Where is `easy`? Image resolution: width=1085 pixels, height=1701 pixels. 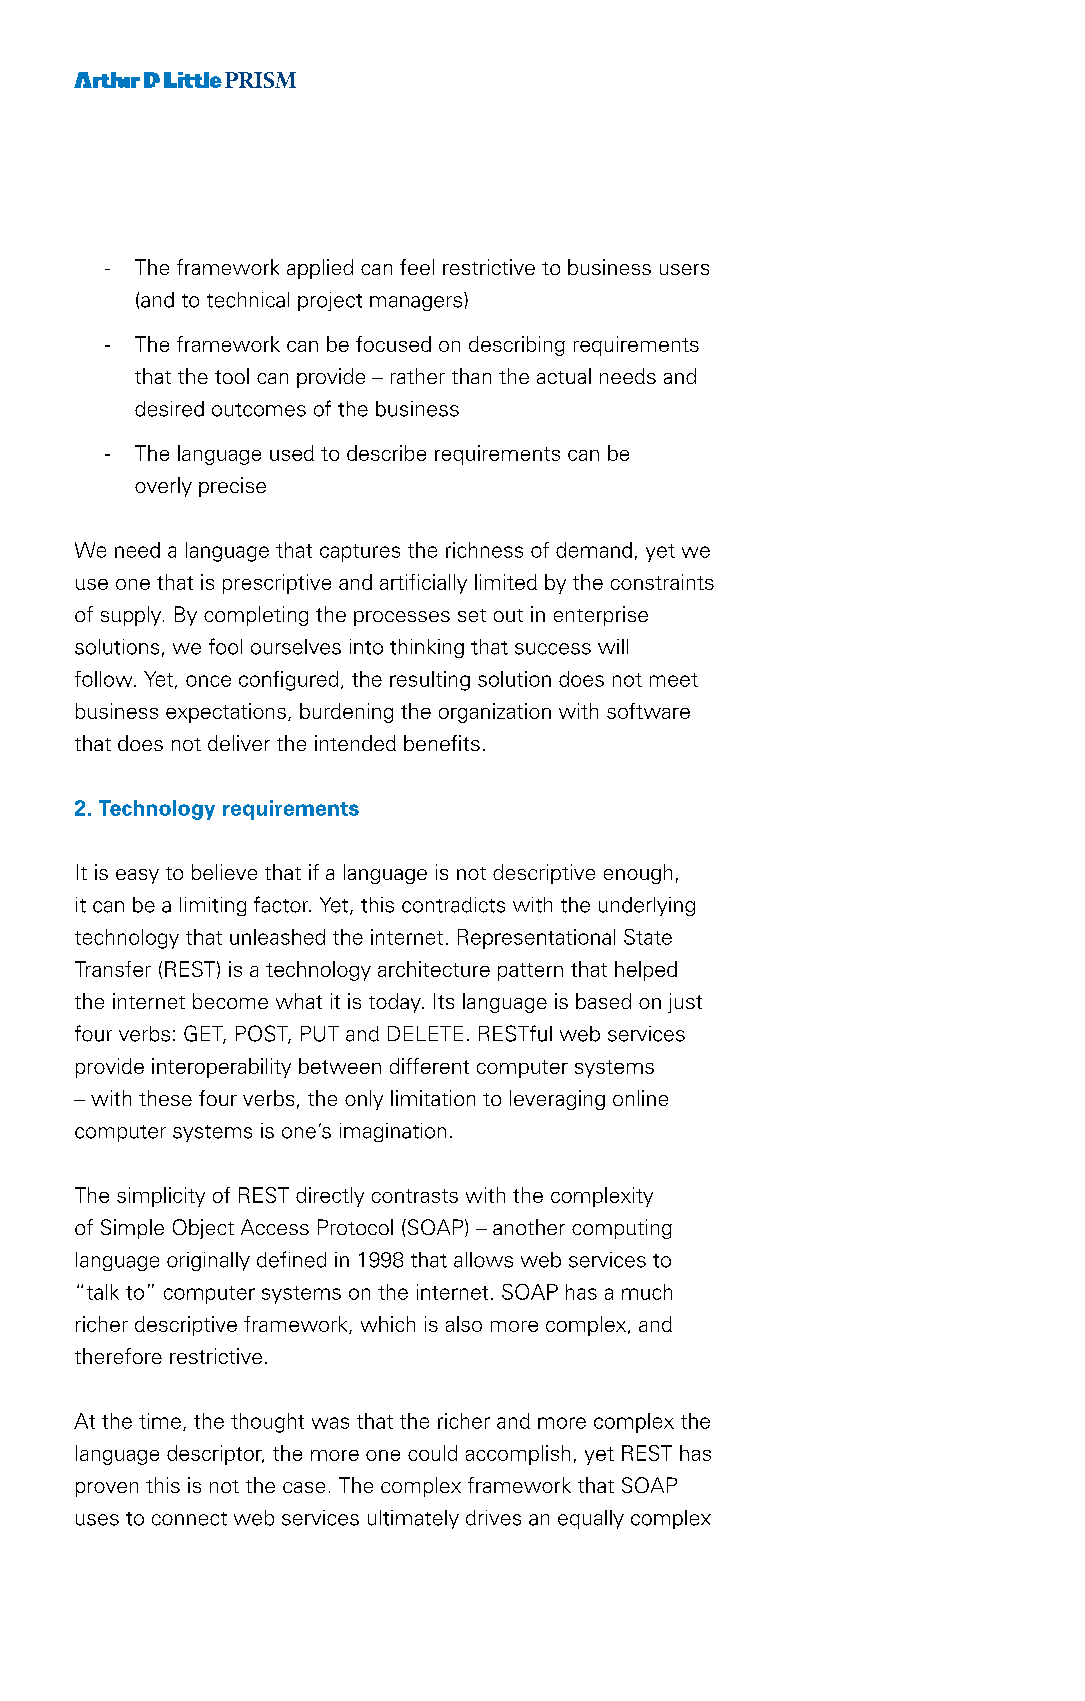
easy is located at coordinates (137, 876).
